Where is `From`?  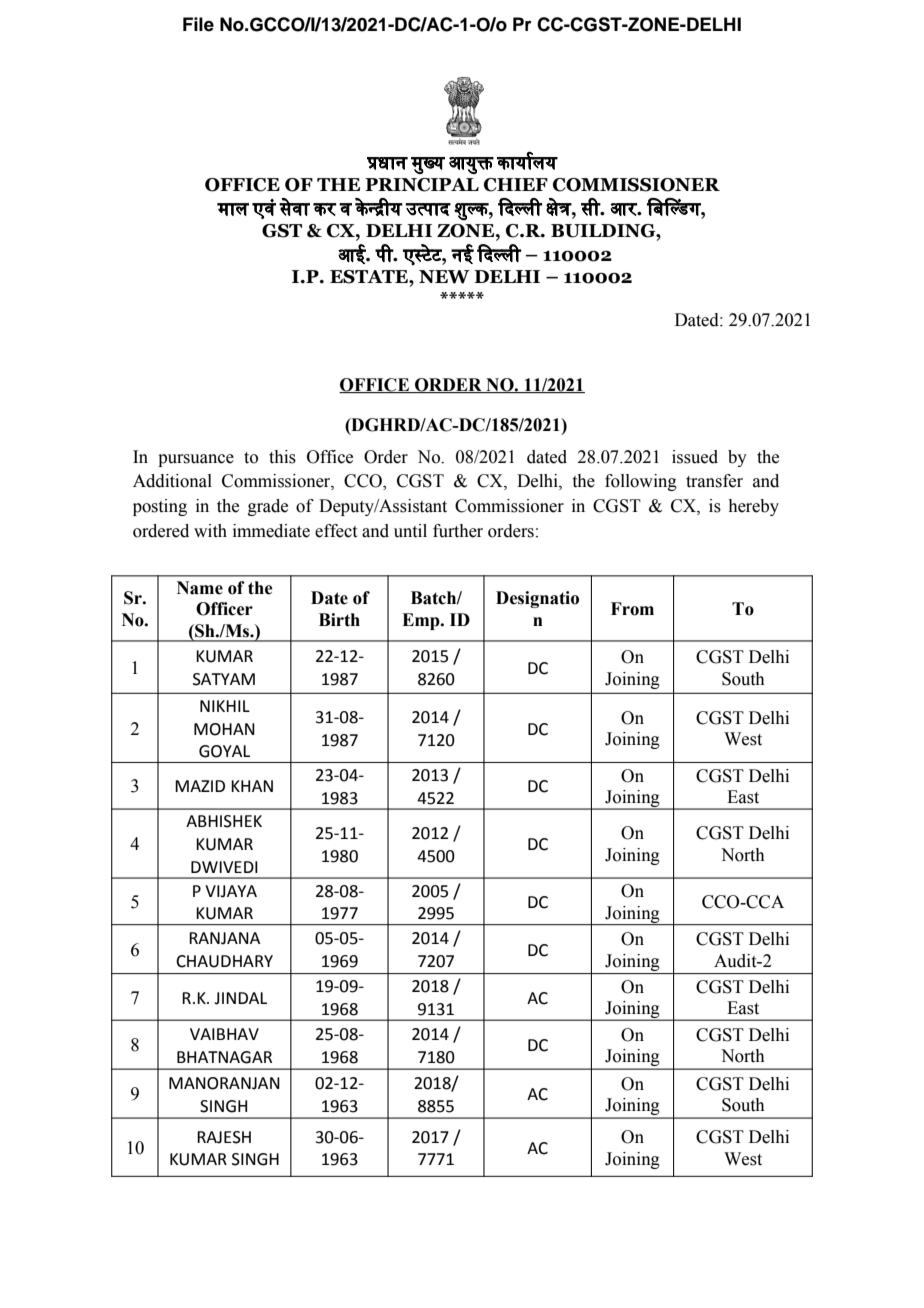
From is located at coordinates (632, 609).
